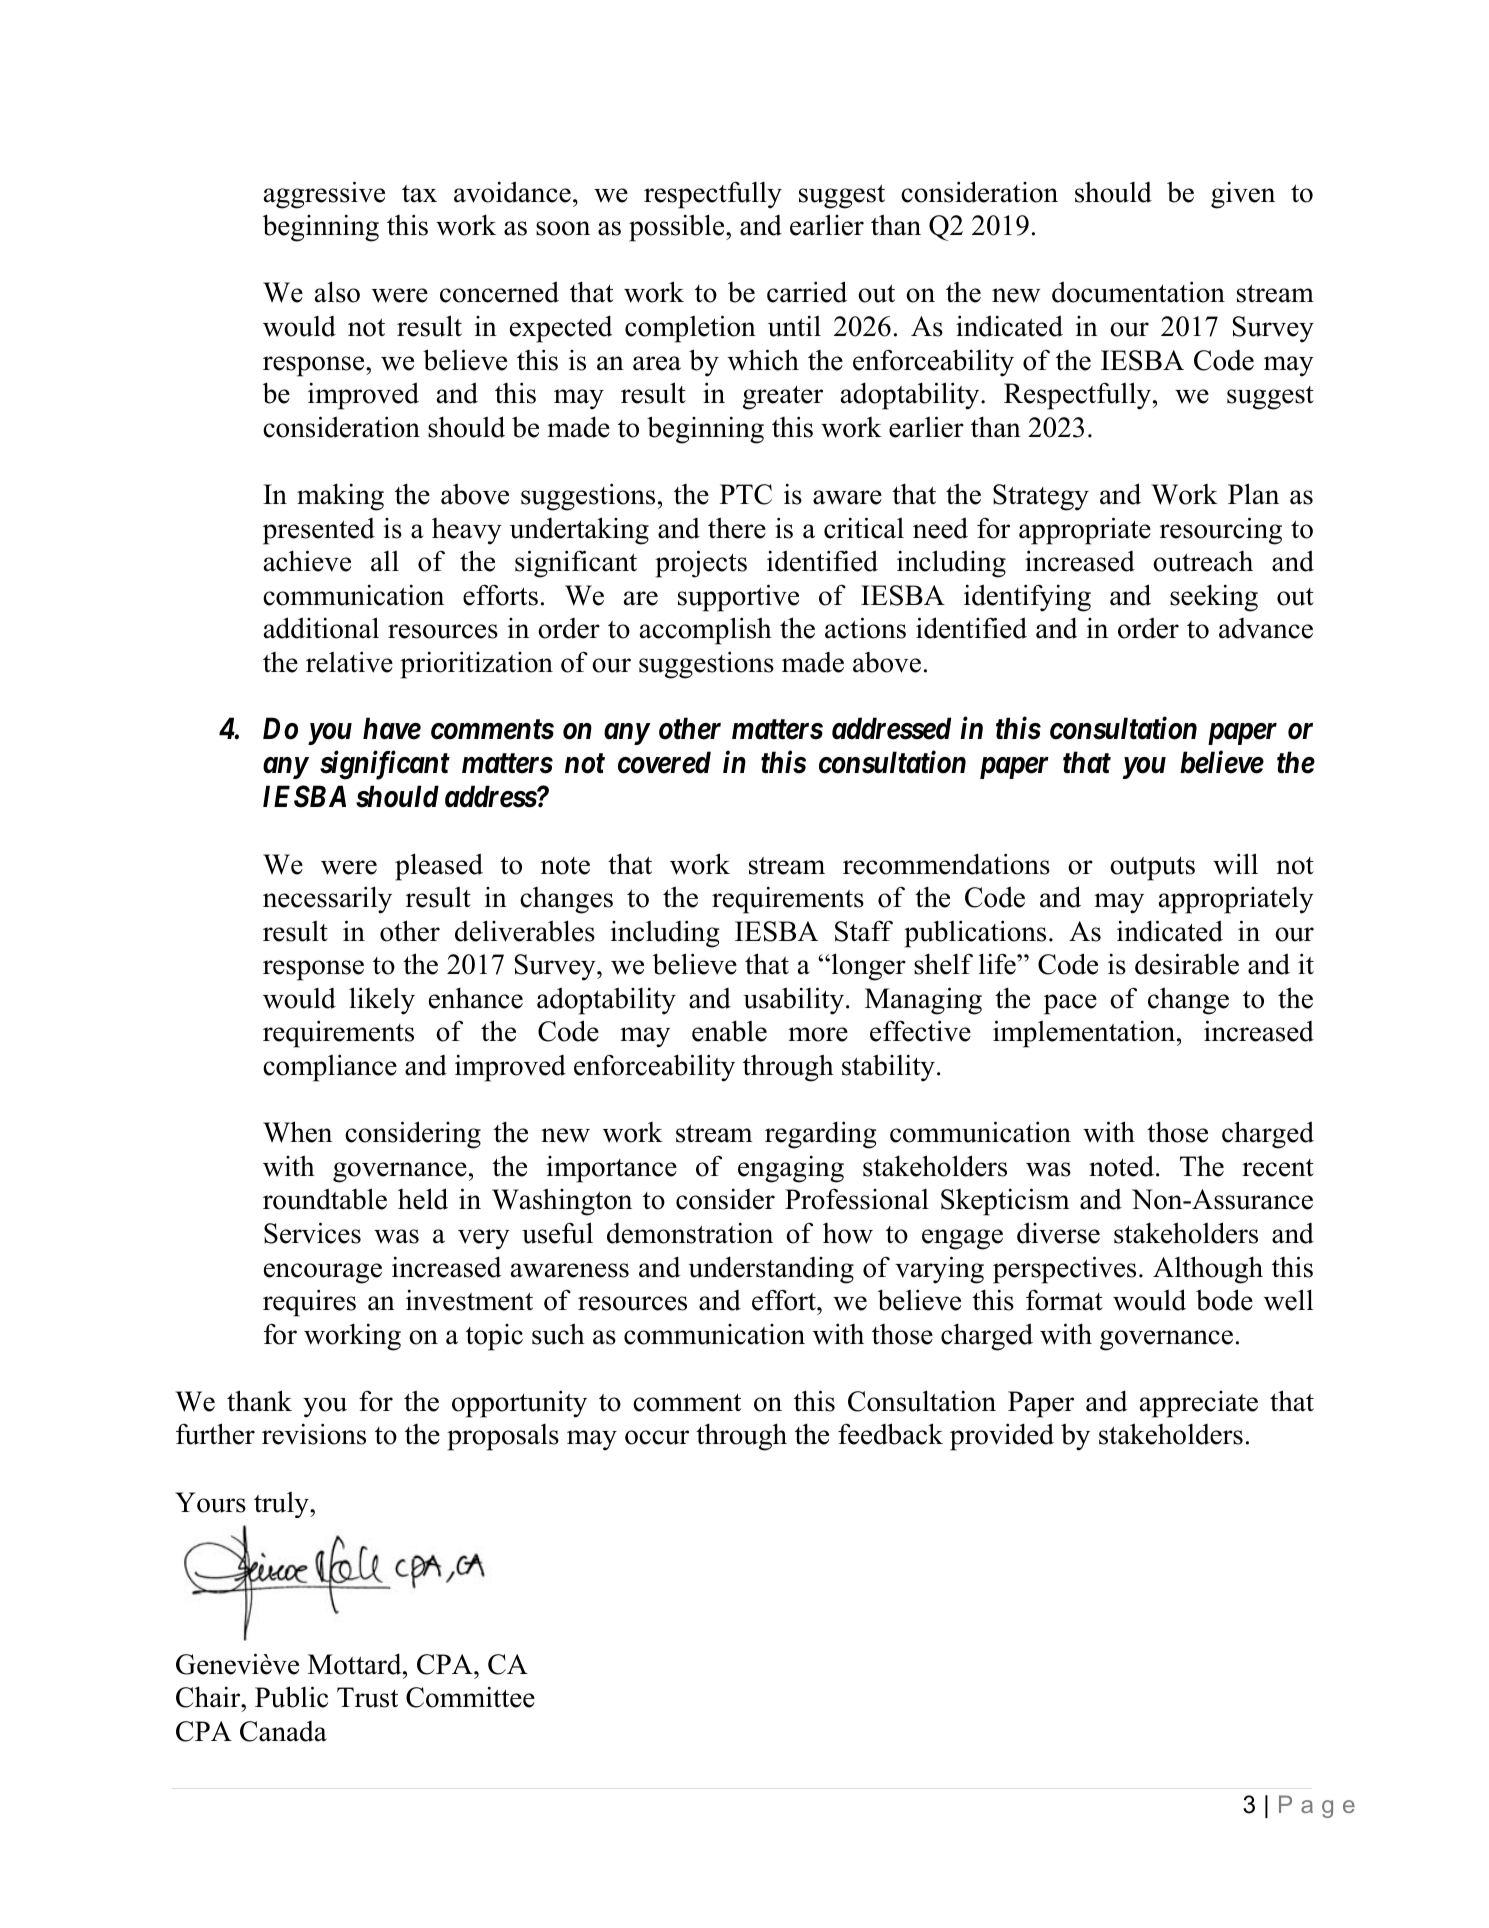  What do you see at coordinates (1235, 864) in the screenshot?
I see `will` at bounding box center [1235, 864].
